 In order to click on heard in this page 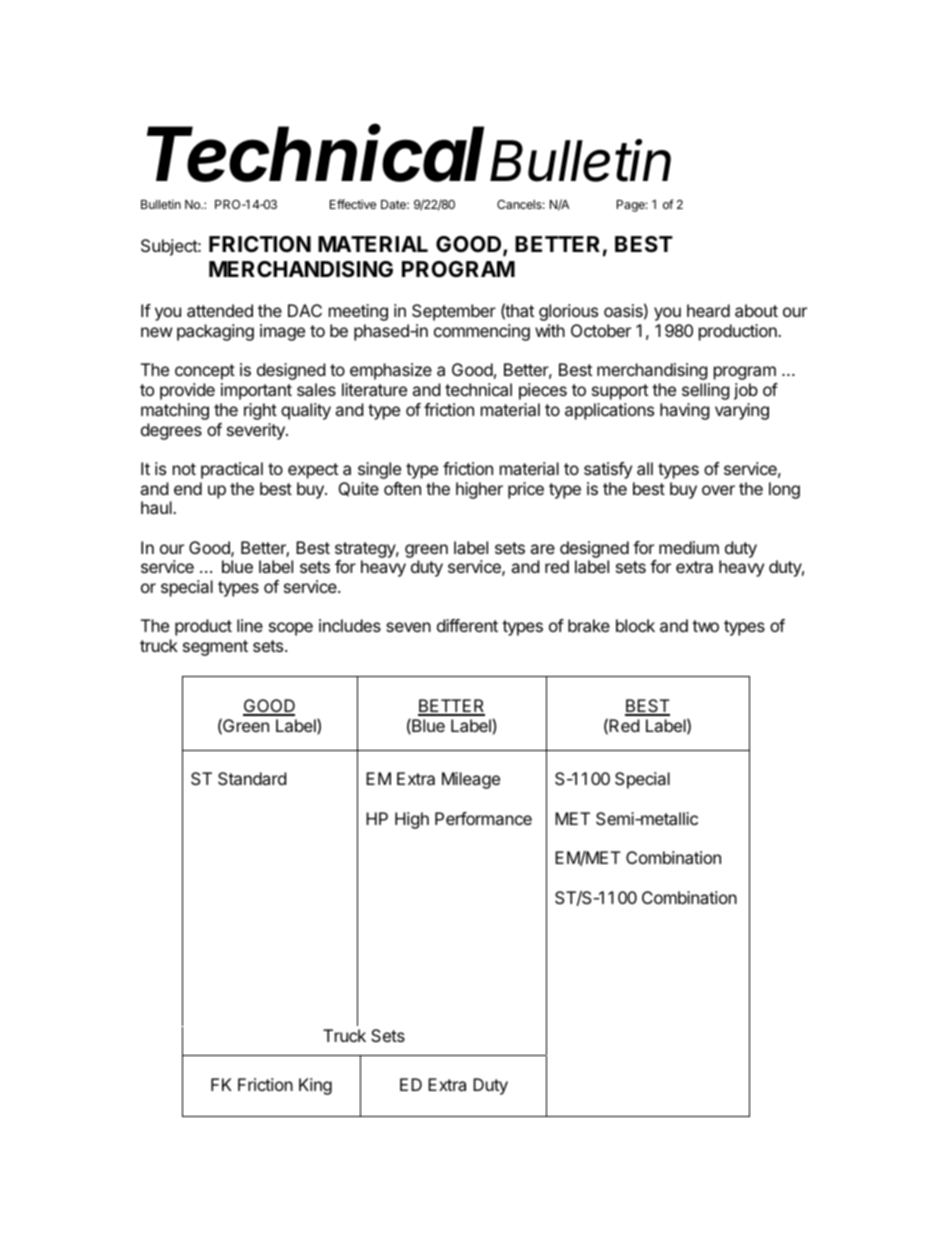, I will do `click(708, 310)`.
